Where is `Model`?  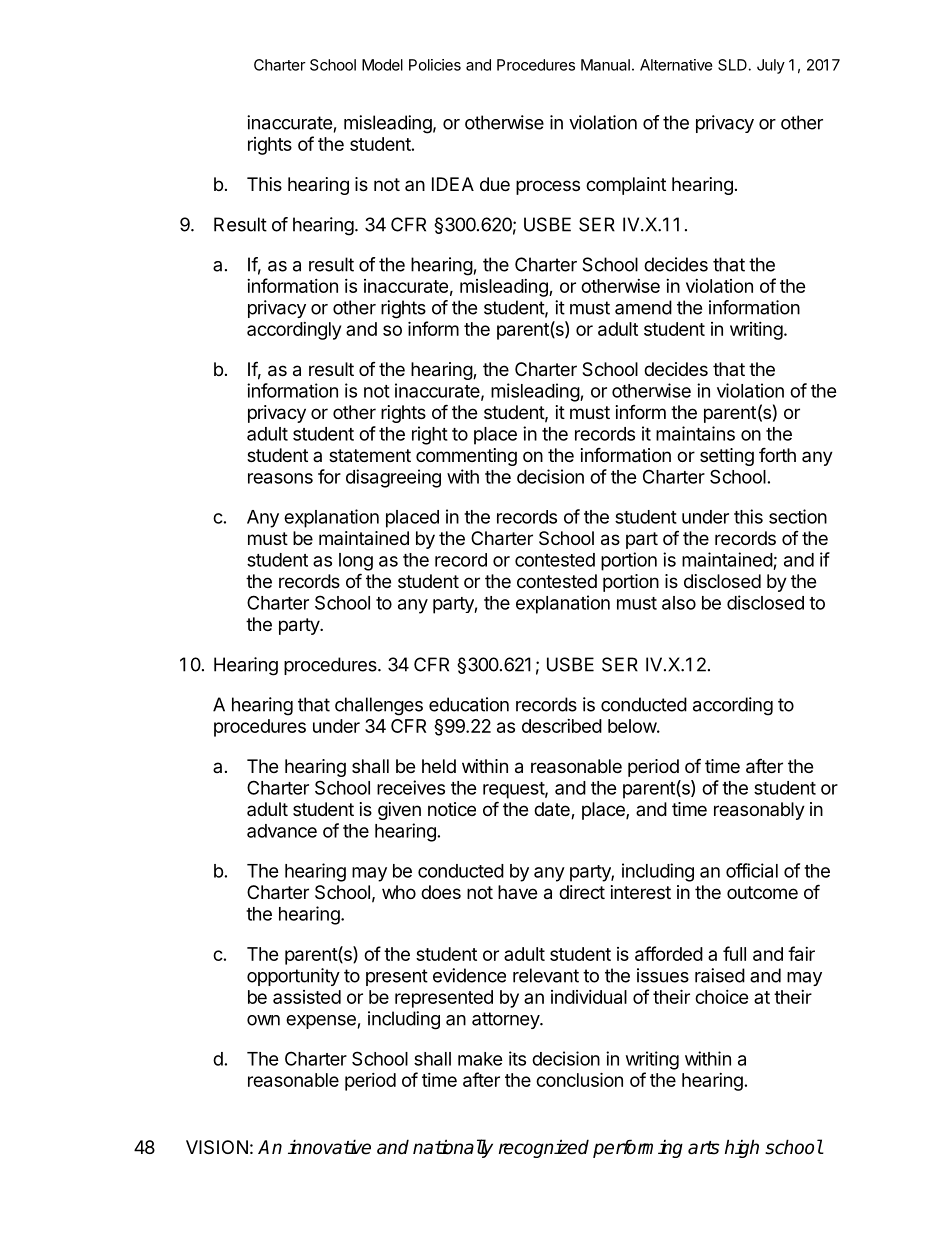
Model is located at coordinates (382, 65).
